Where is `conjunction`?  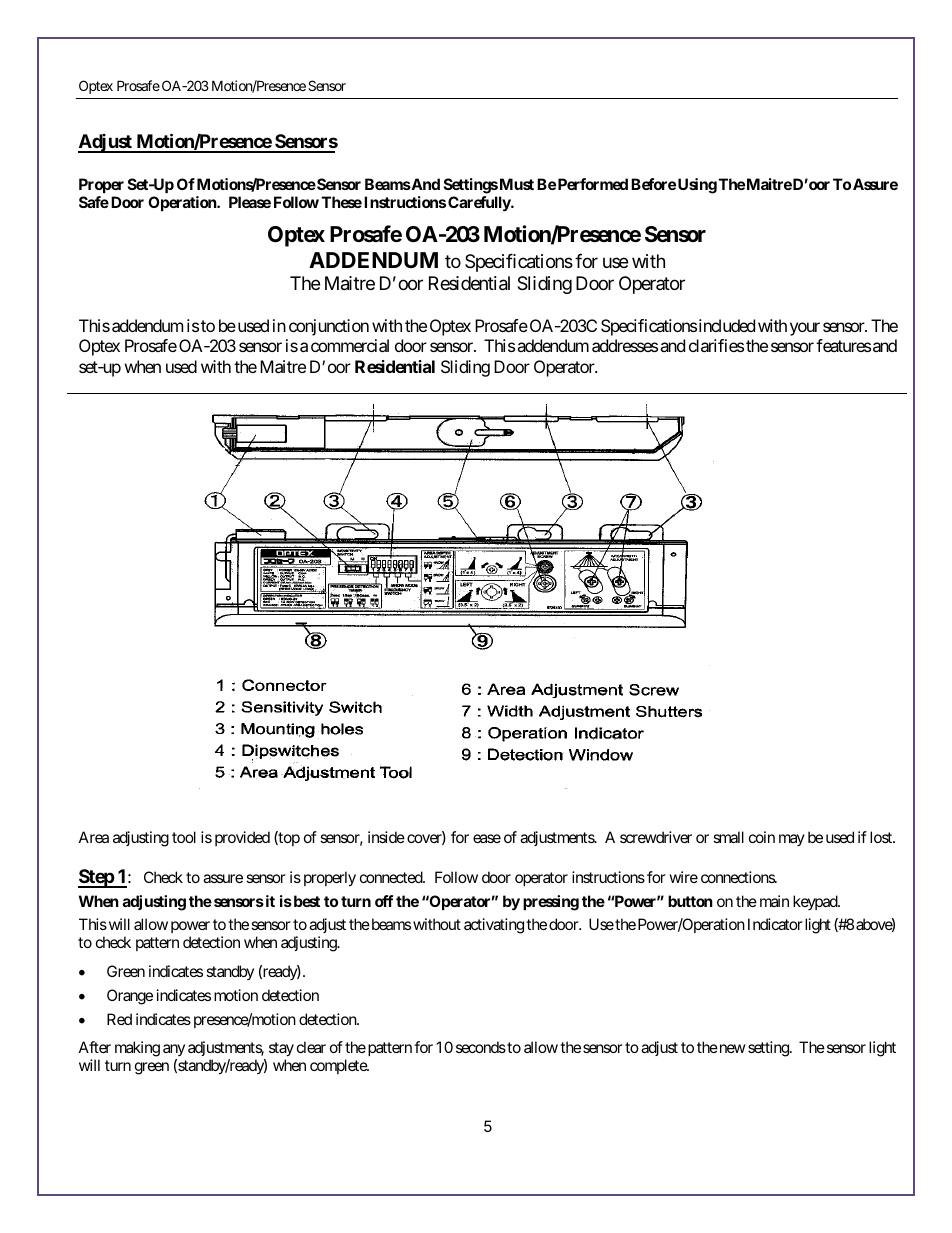 conjunction is located at coordinates (329, 327).
